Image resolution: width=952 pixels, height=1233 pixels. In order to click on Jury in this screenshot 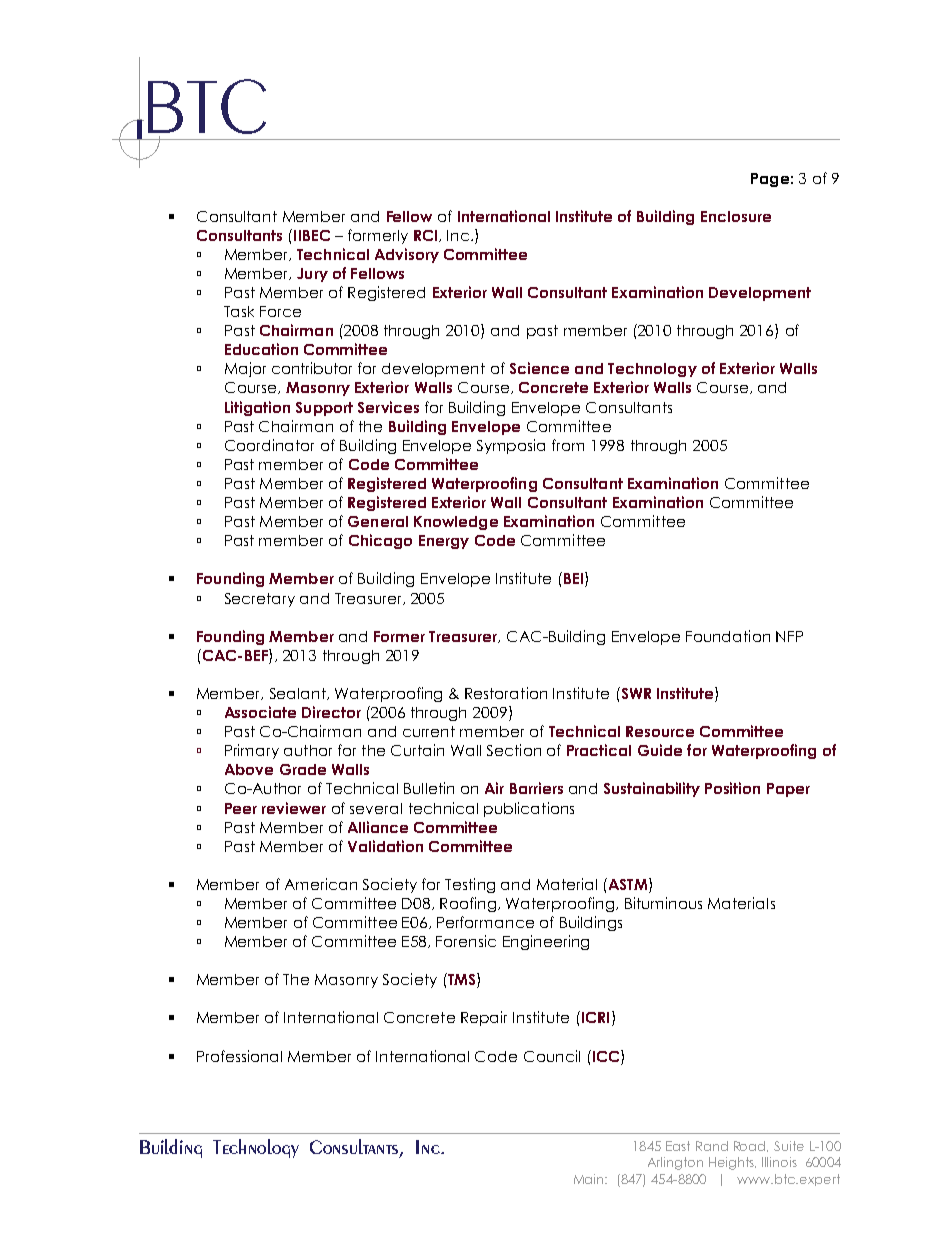, I will do `click(312, 275)`.
